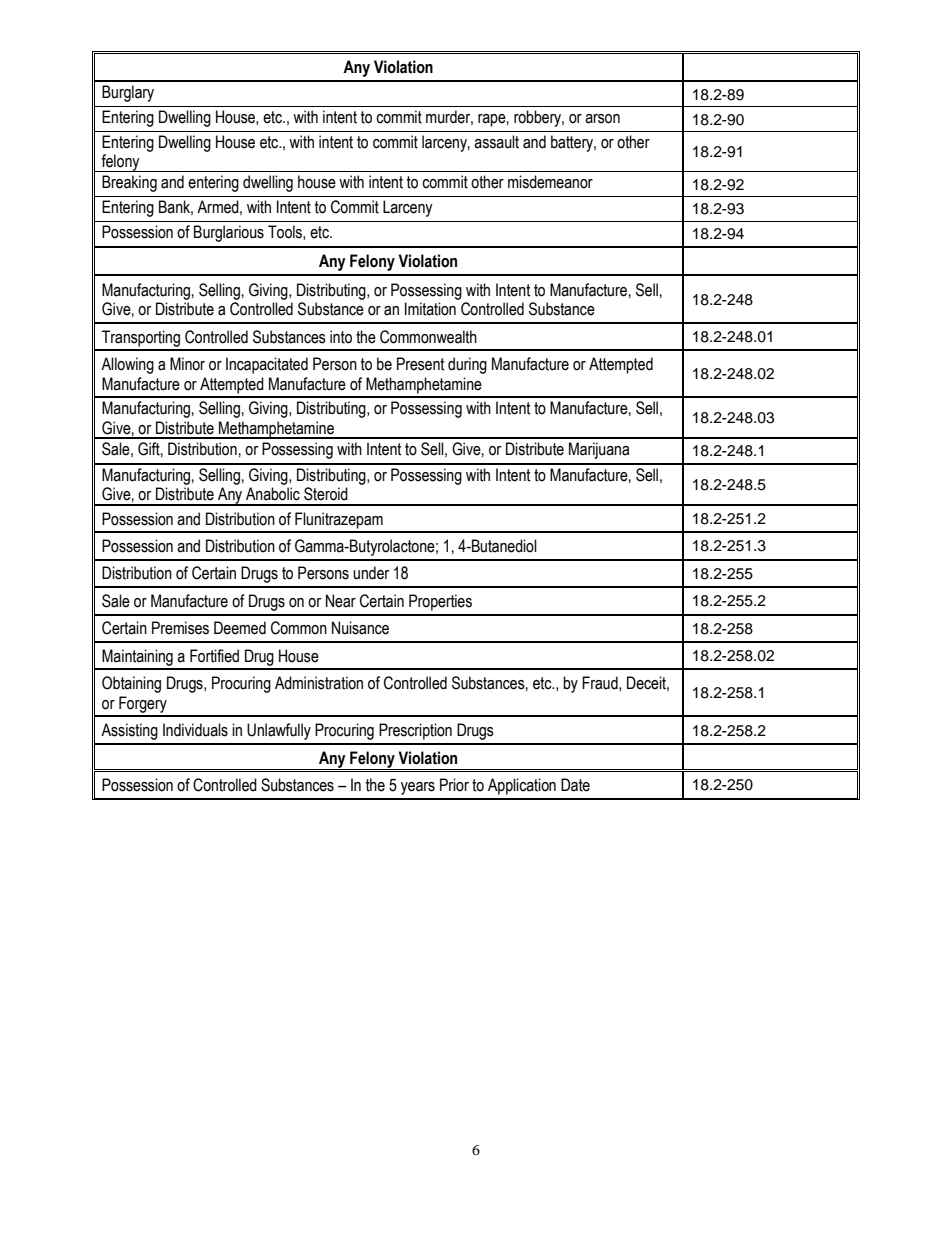  What do you see at coordinates (195, 730) in the screenshot?
I see `Individuals` at bounding box center [195, 730].
